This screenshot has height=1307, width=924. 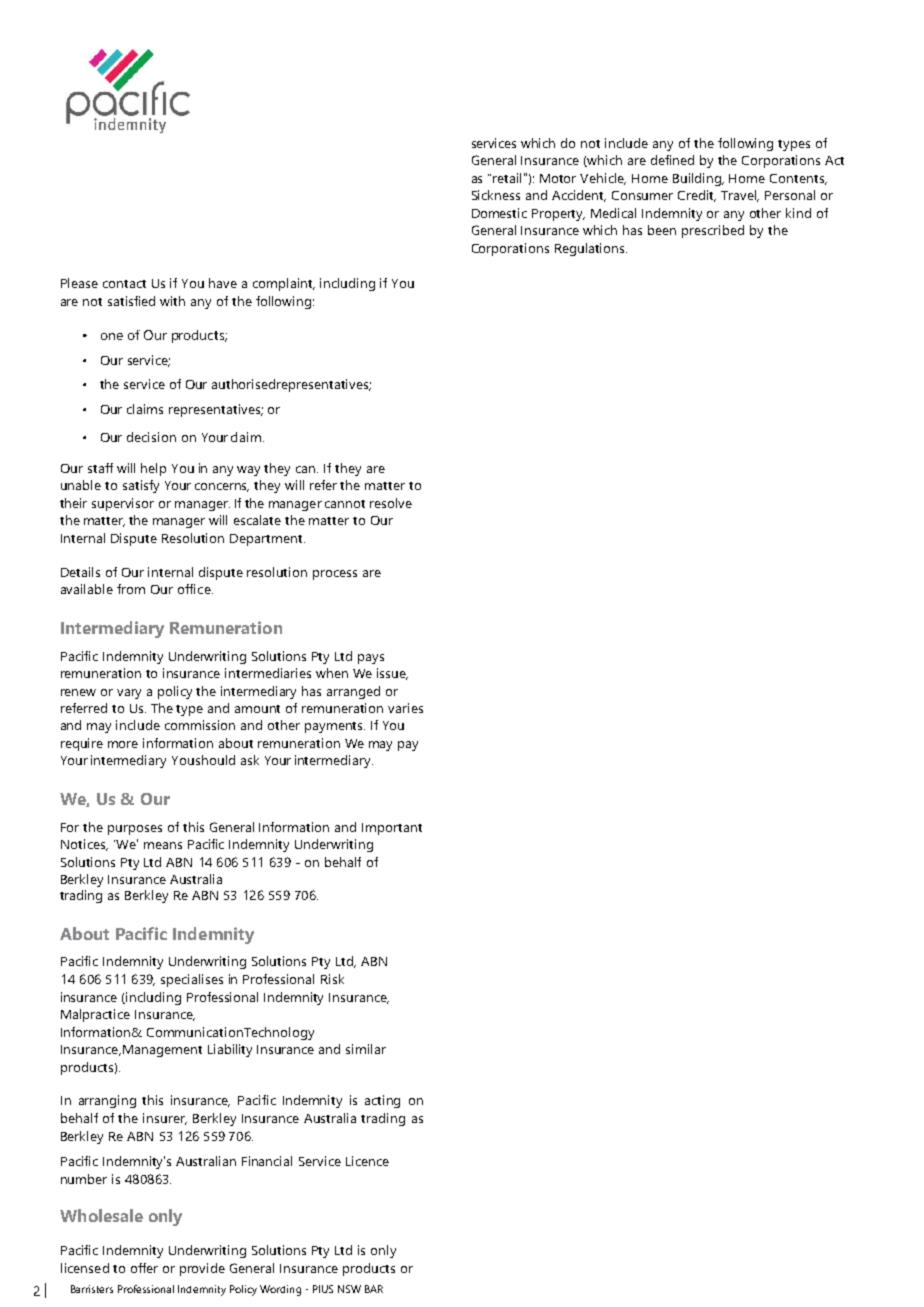 What do you see at coordinates (200, 725) in the screenshot?
I see `commission` at bounding box center [200, 725].
